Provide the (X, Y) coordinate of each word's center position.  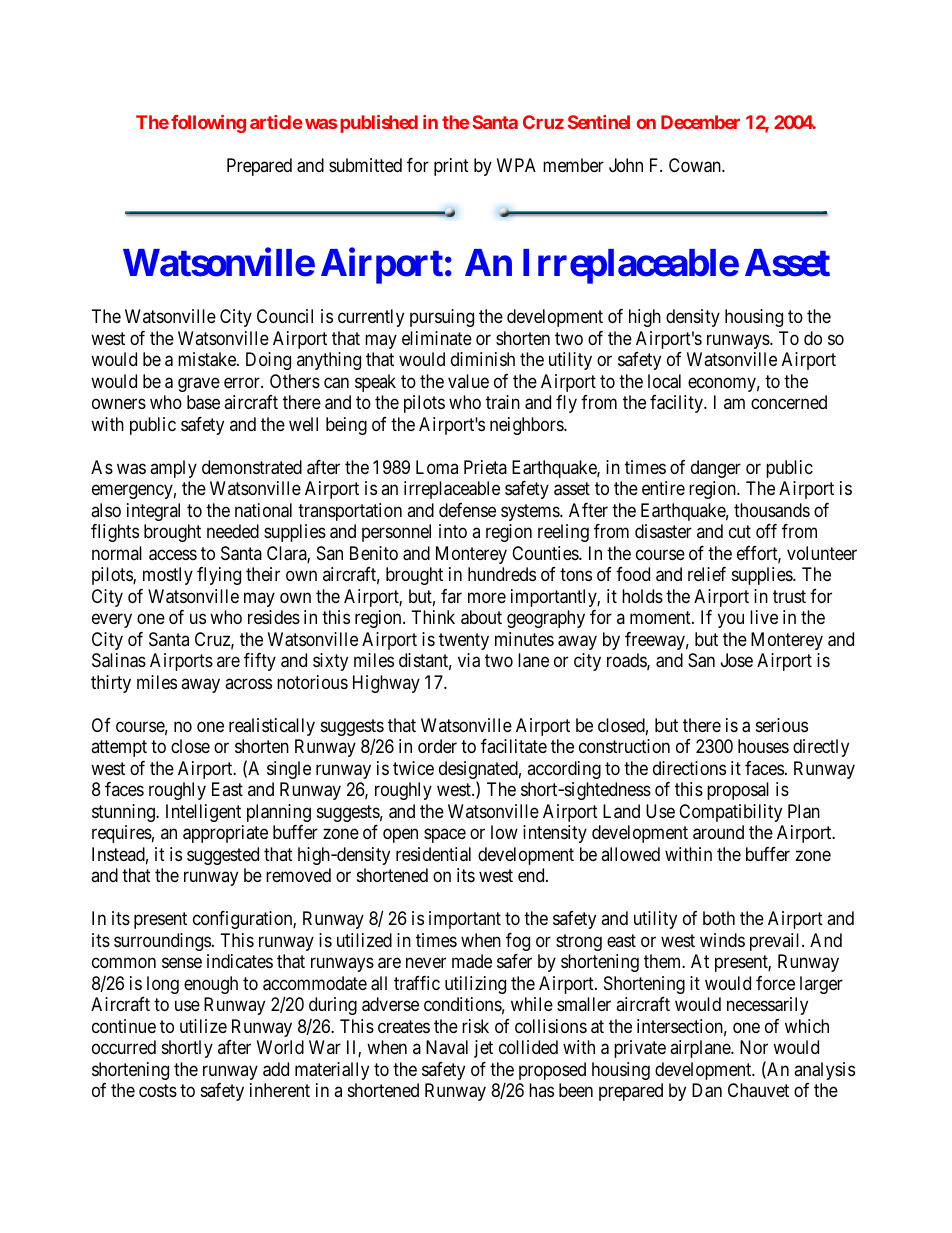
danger (716, 469)
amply (173, 469)
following (208, 124)
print (451, 167)
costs (158, 1091)
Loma (437, 467)
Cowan (696, 165)
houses (763, 746)
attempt (119, 749)
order (437, 746)
